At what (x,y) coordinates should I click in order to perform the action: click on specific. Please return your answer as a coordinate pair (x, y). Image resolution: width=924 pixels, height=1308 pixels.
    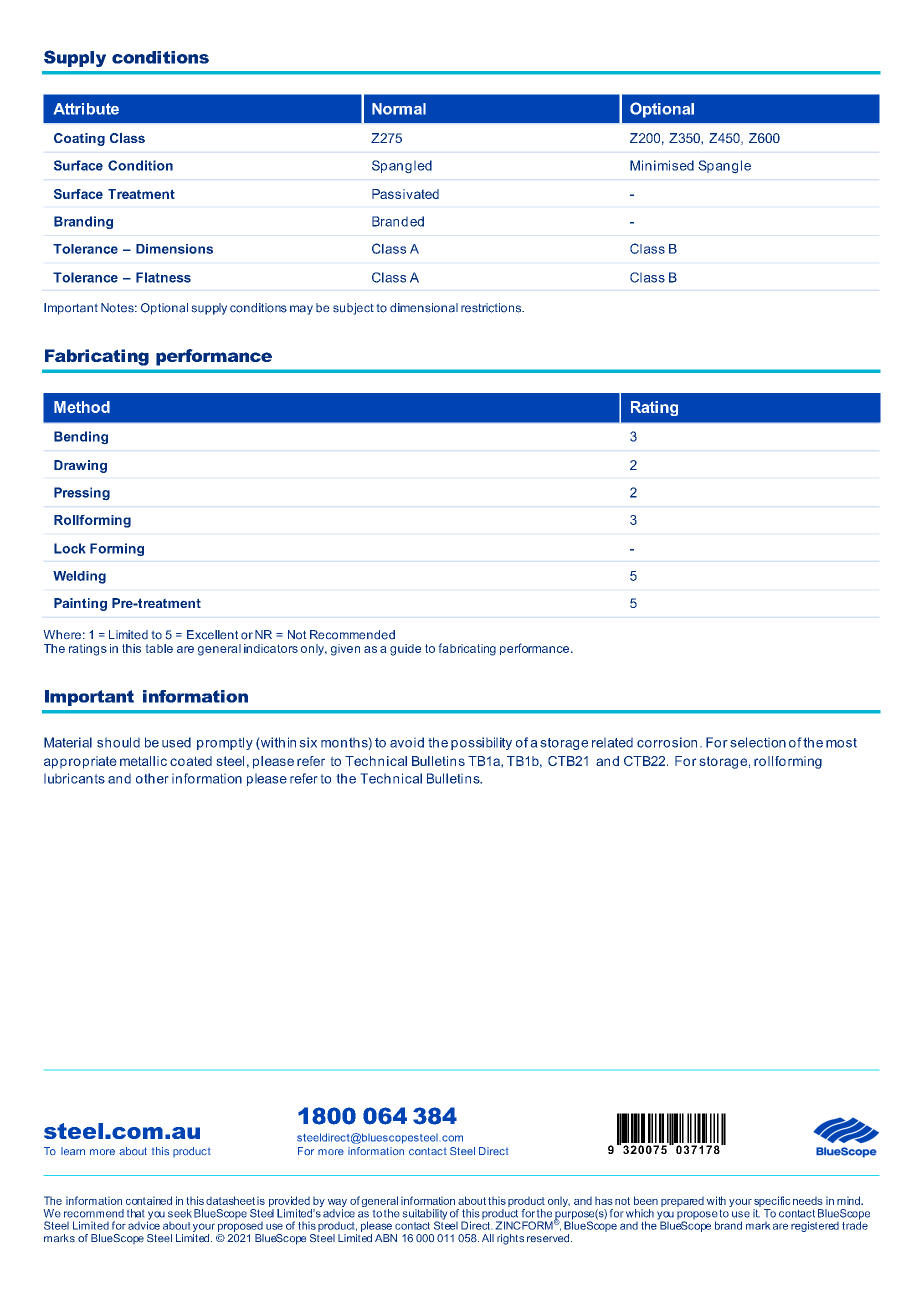
    Looking at the image, I should click on (772, 1201).
